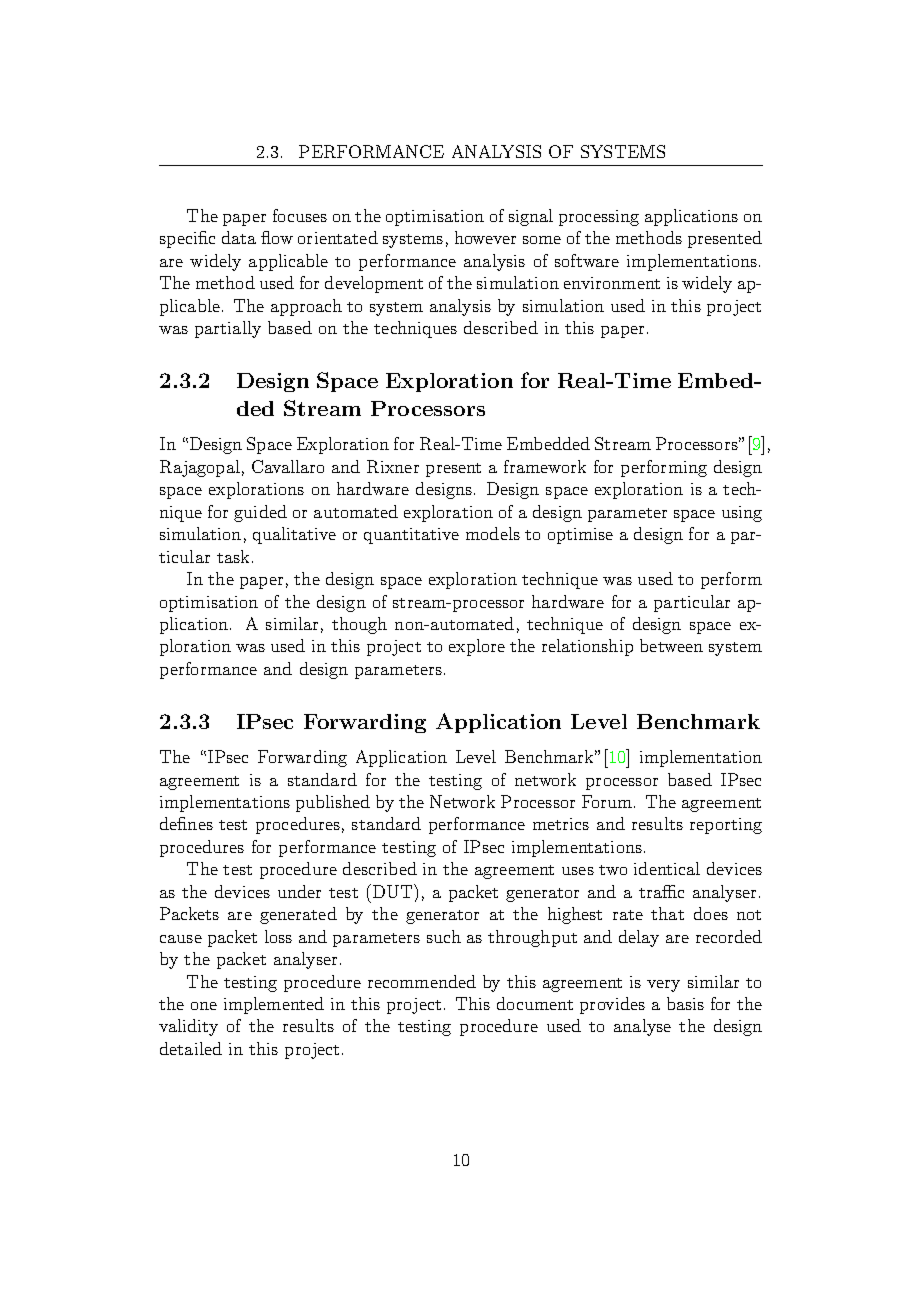  Describe the element at coordinates (685, 1003) in the image. I see `basis` at that location.
